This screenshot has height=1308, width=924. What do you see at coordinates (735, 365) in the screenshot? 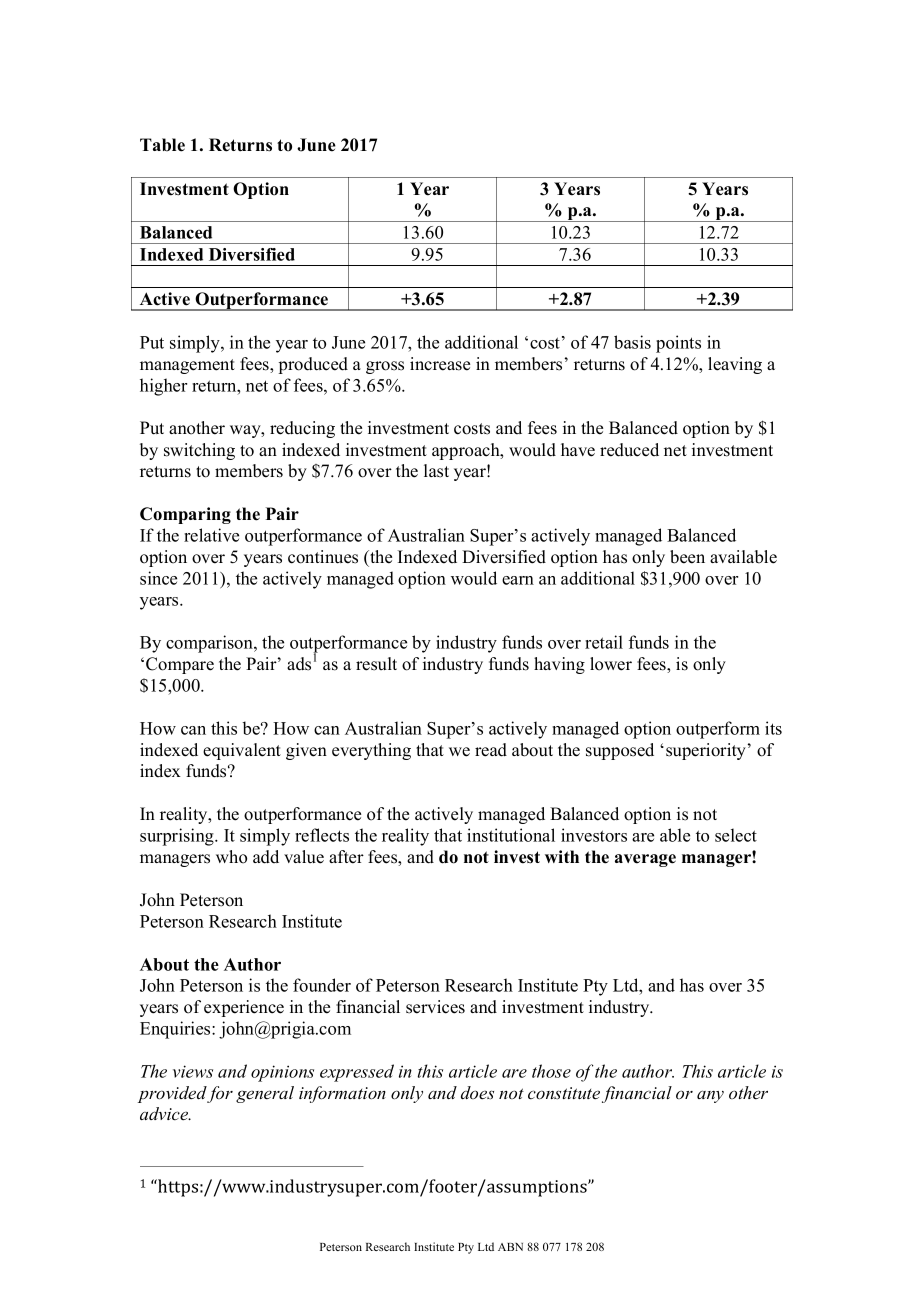
I see `leaving` at bounding box center [735, 365].
